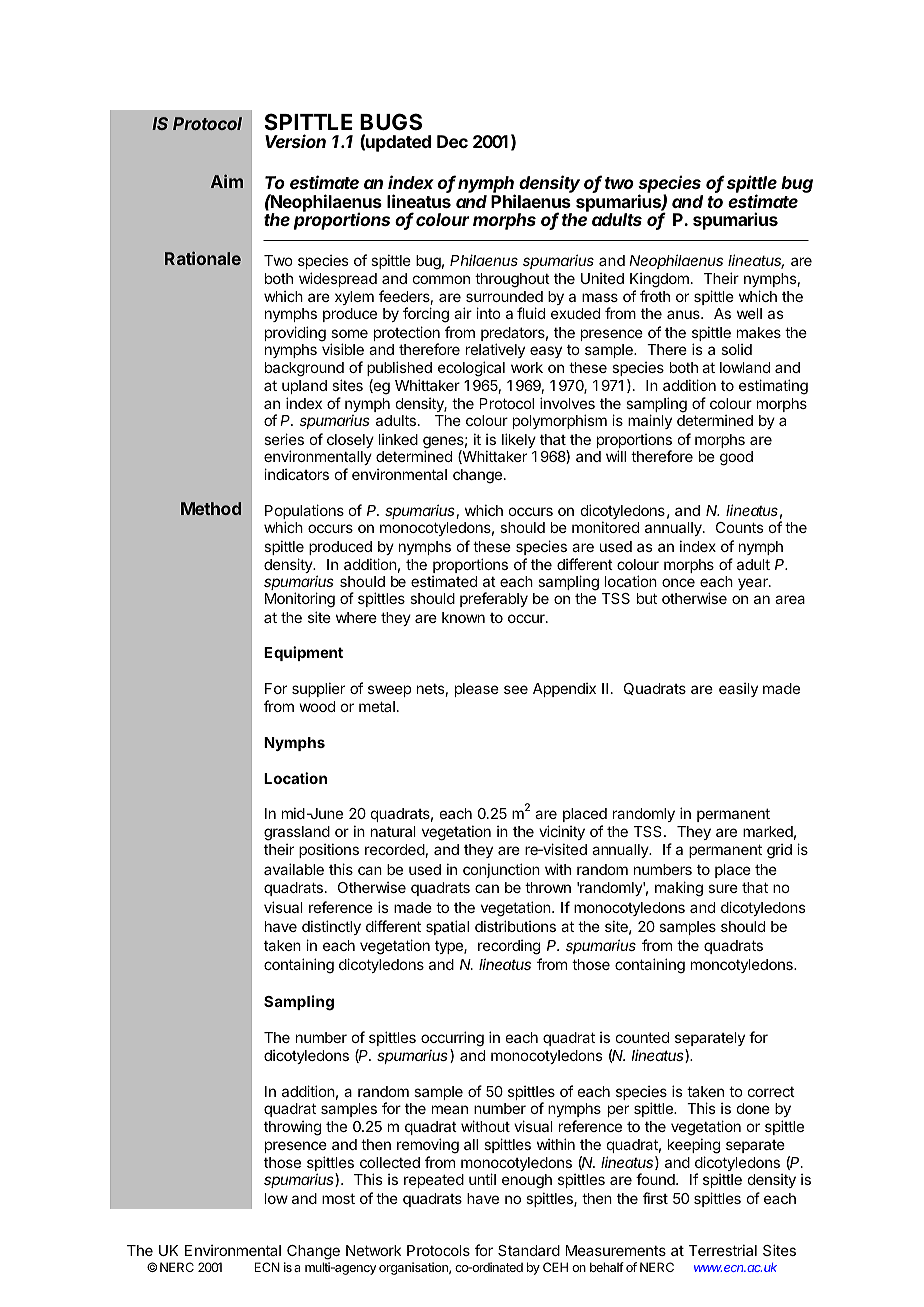 This image has width=924, height=1307. Describe the element at coordinates (477, 690) in the image. I see `please` at that location.
